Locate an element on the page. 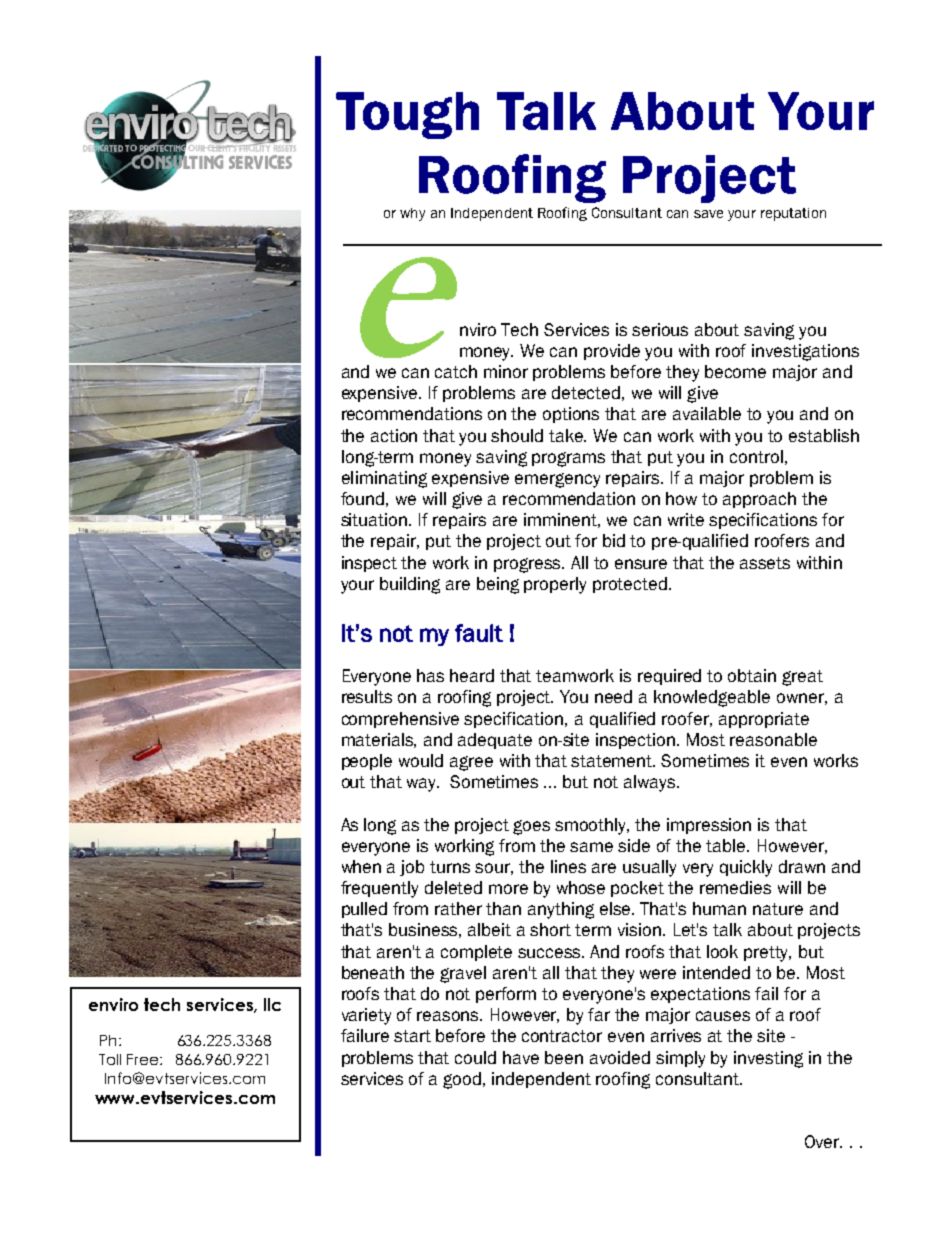 The image size is (952, 1233). good is located at coordinates (463, 1080).
